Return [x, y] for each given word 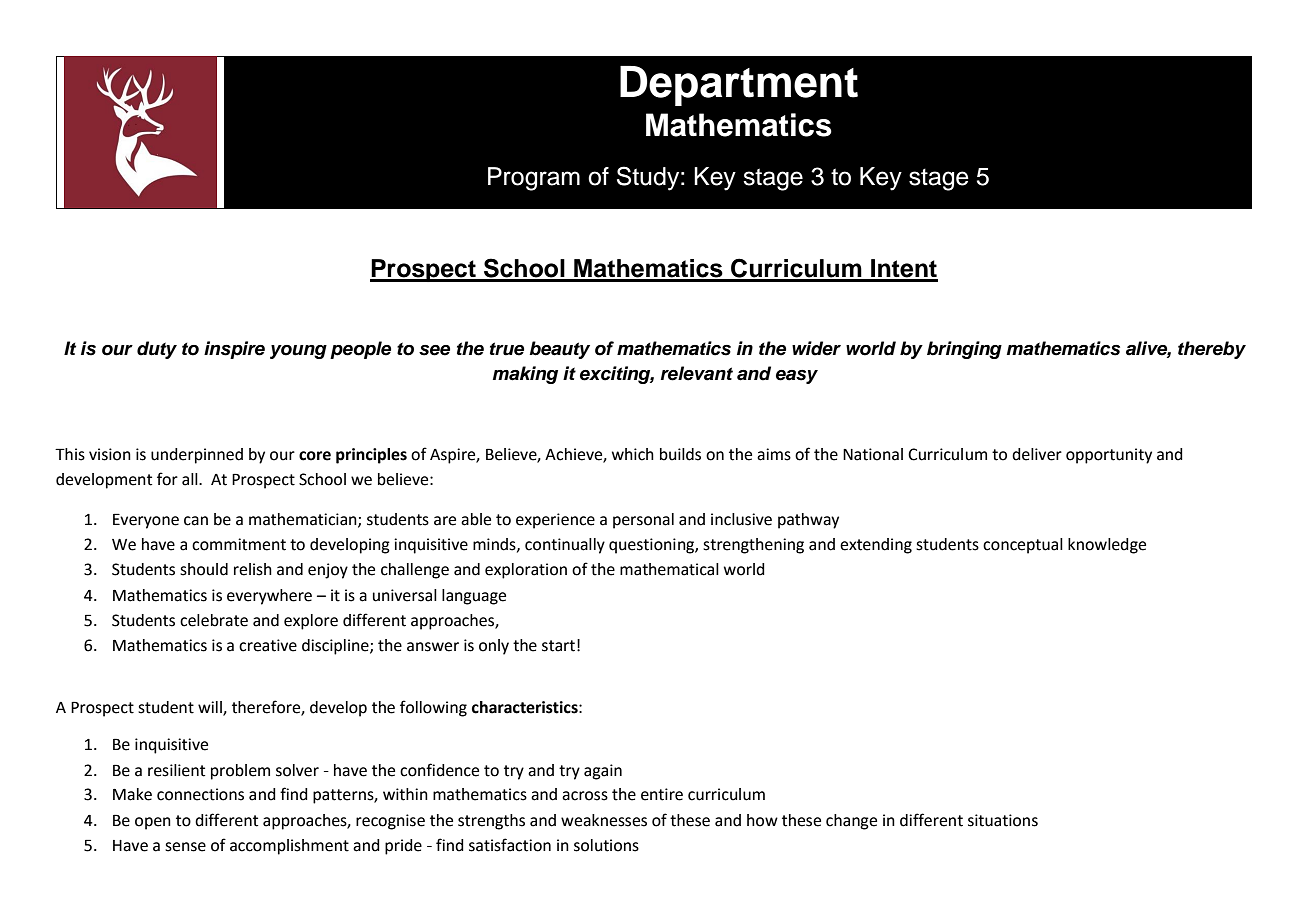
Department [739, 86]
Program [534, 179]
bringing [964, 350]
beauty [559, 350]
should [204, 569]
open [153, 823]
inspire [234, 350]
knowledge [1107, 546]
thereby [1212, 350]
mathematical [669, 569]
